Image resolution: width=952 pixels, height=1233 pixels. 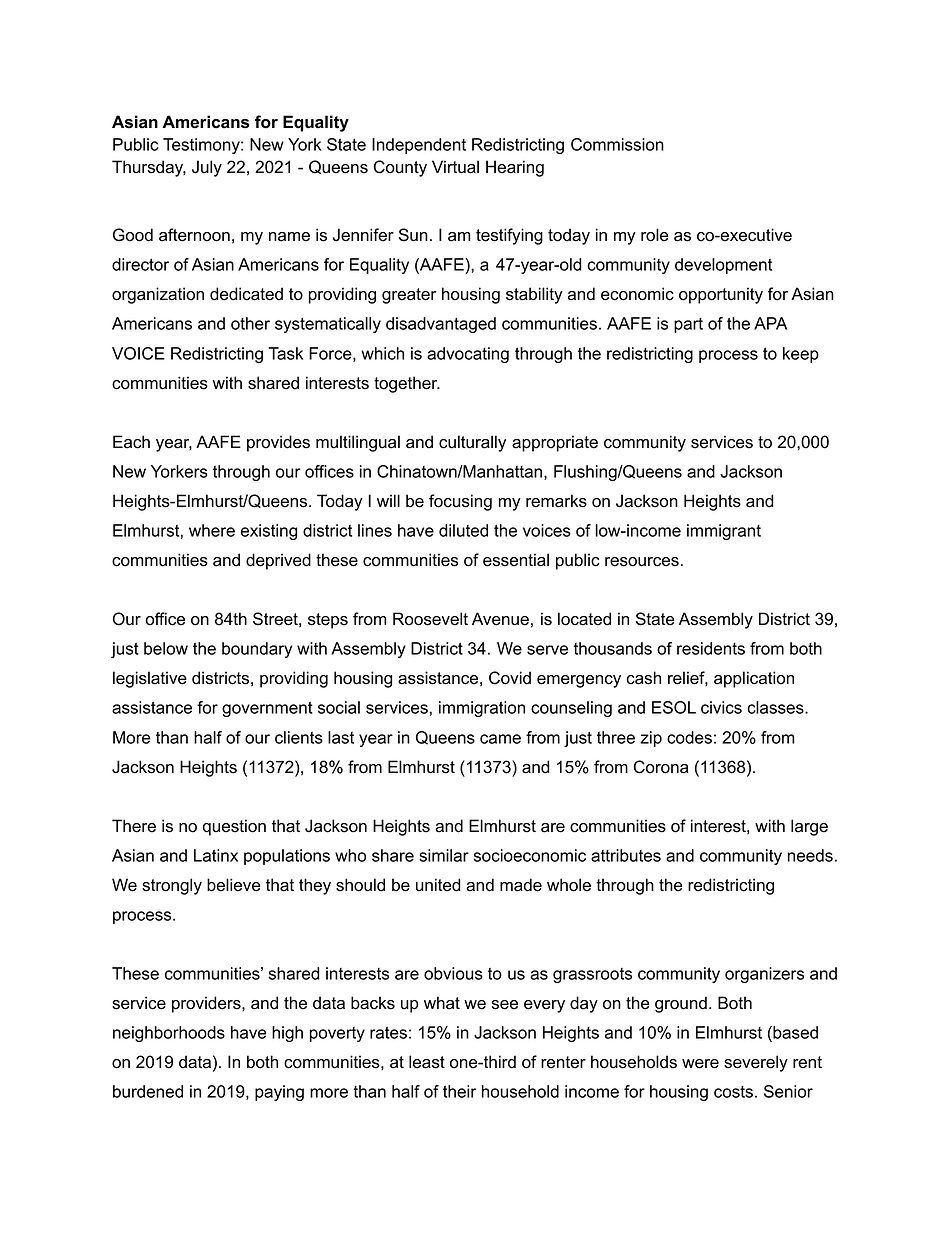 What do you see at coordinates (654, 235) in the screenshot?
I see `role` at bounding box center [654, 235].
